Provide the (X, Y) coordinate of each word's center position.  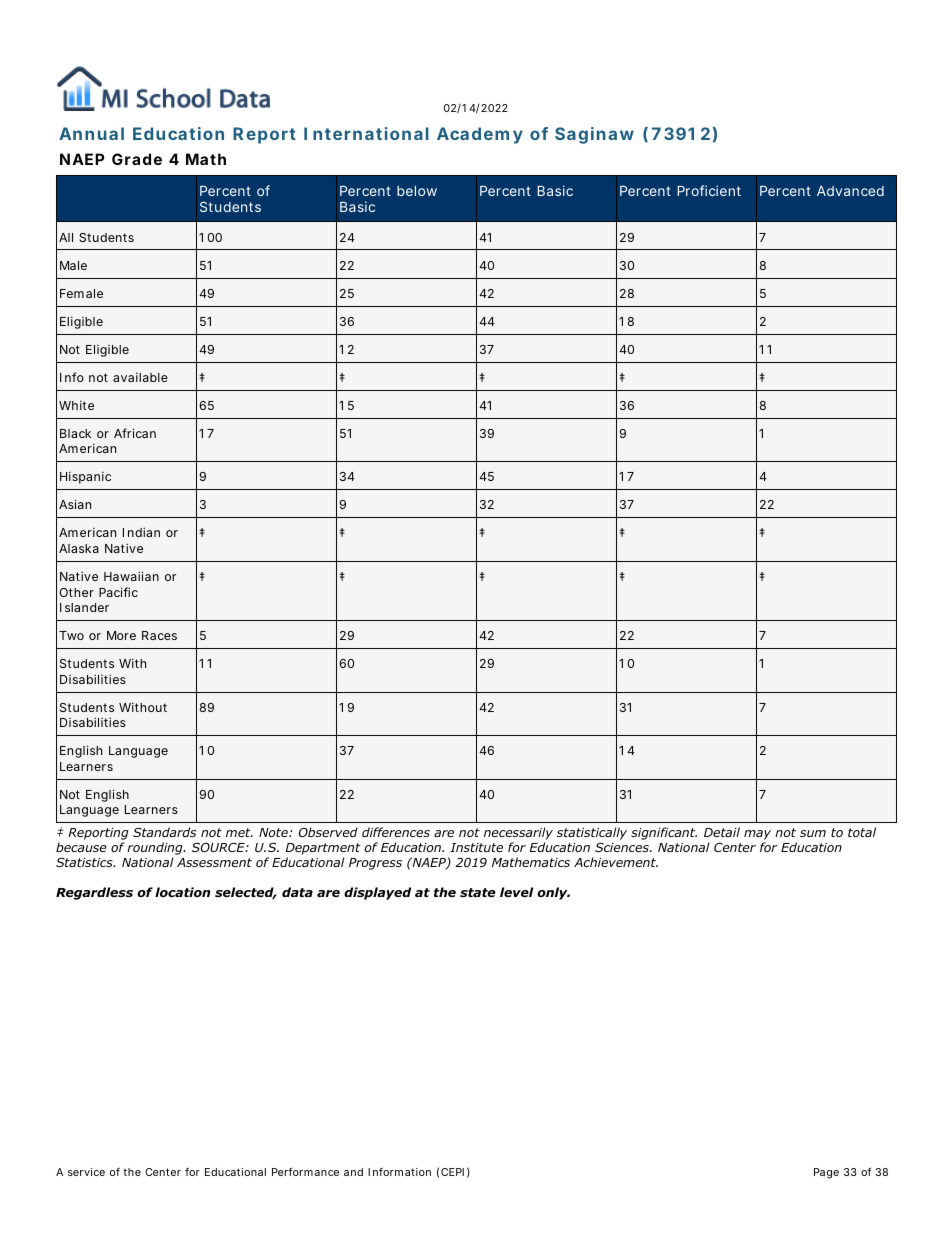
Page (826, 1173)
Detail (722, 832)
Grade (137, 159)
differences (396, 832)
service (86, 1172)
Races (159, 635)
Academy (480, 135)
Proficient (709, 190)
